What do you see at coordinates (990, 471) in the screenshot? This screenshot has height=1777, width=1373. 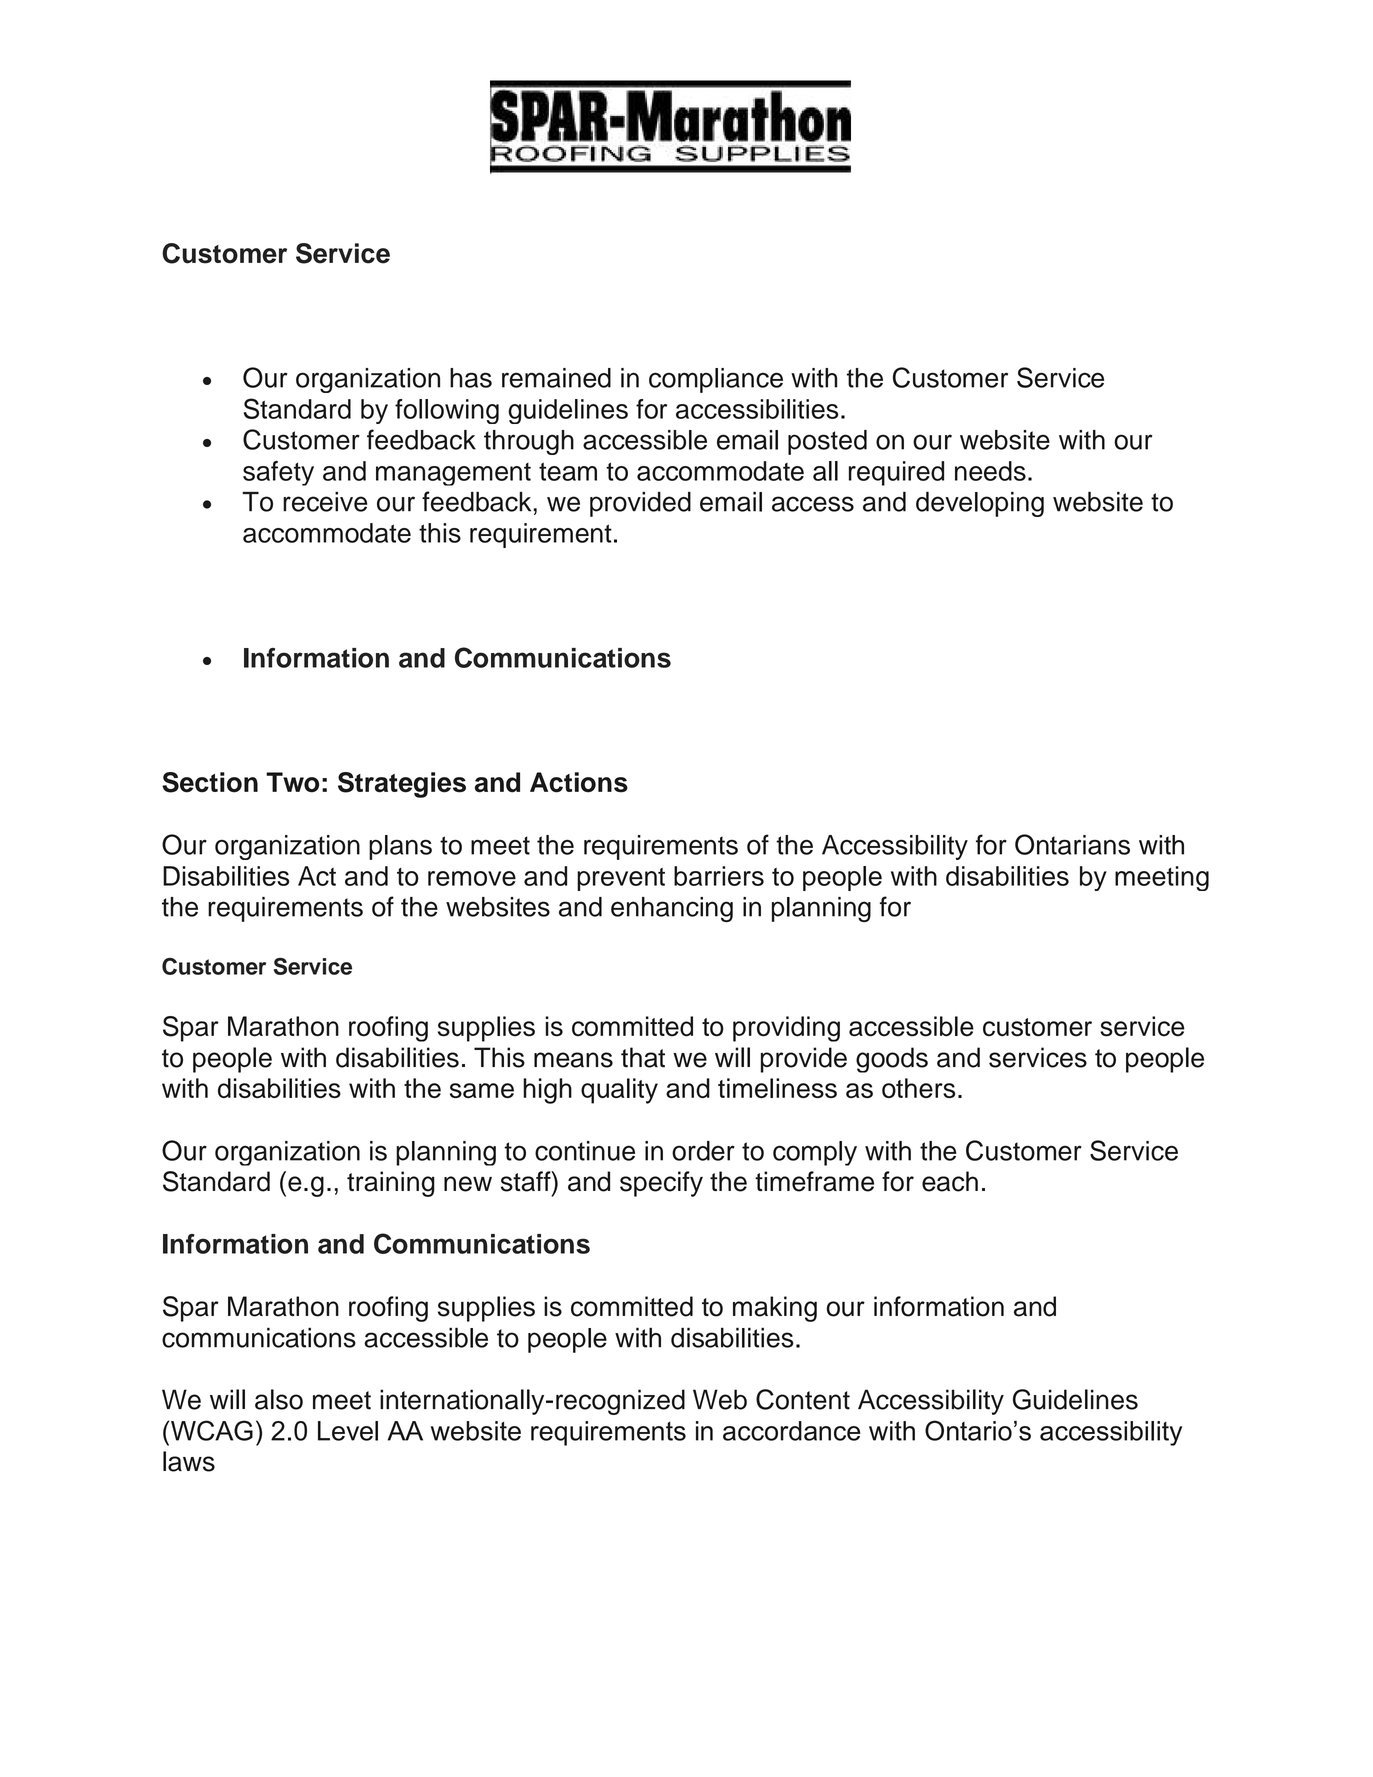 I see `needs` at bounding box center [990, 471].
